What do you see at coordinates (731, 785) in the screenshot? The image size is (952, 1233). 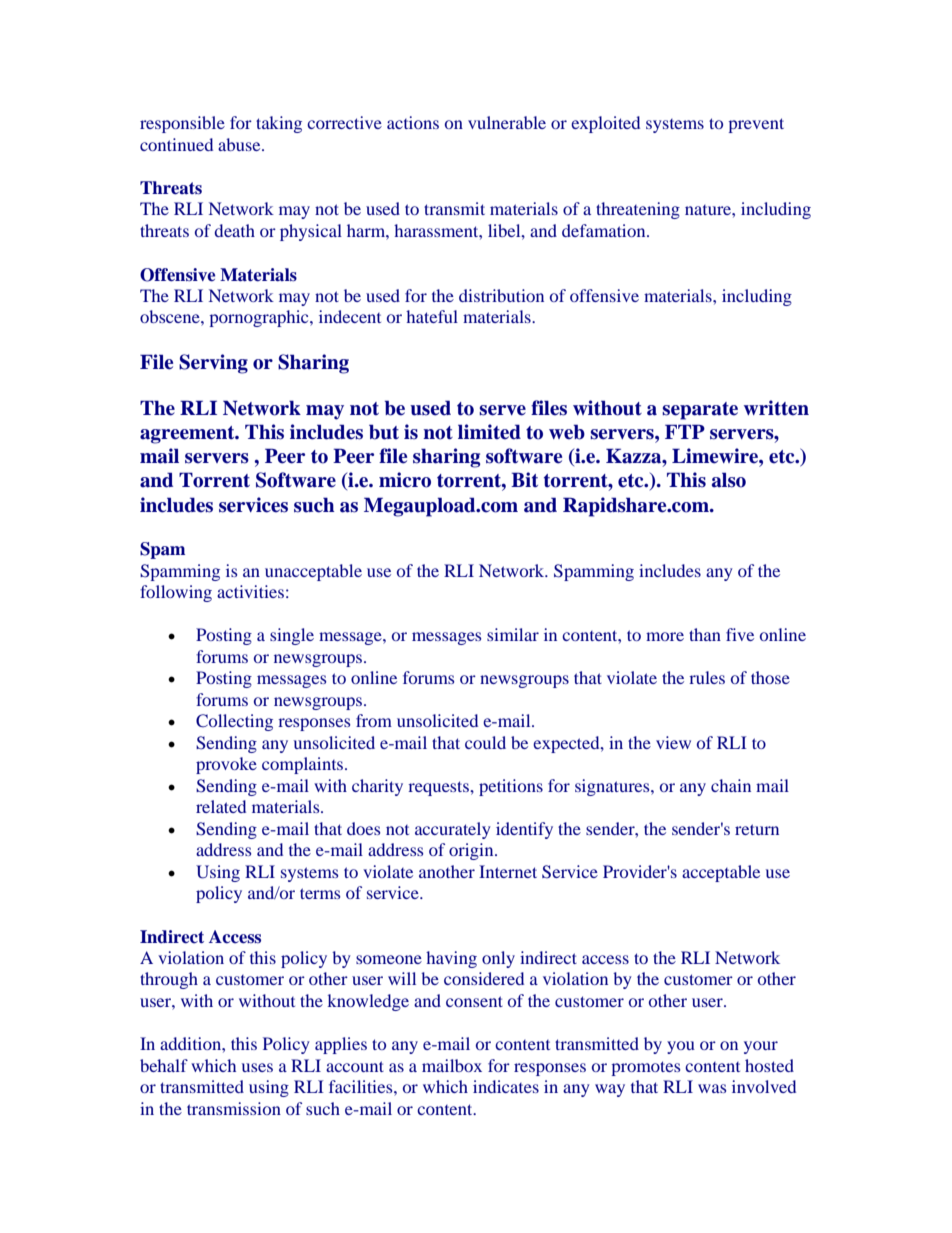 I see `chain` at bounding box center [731, 785].
